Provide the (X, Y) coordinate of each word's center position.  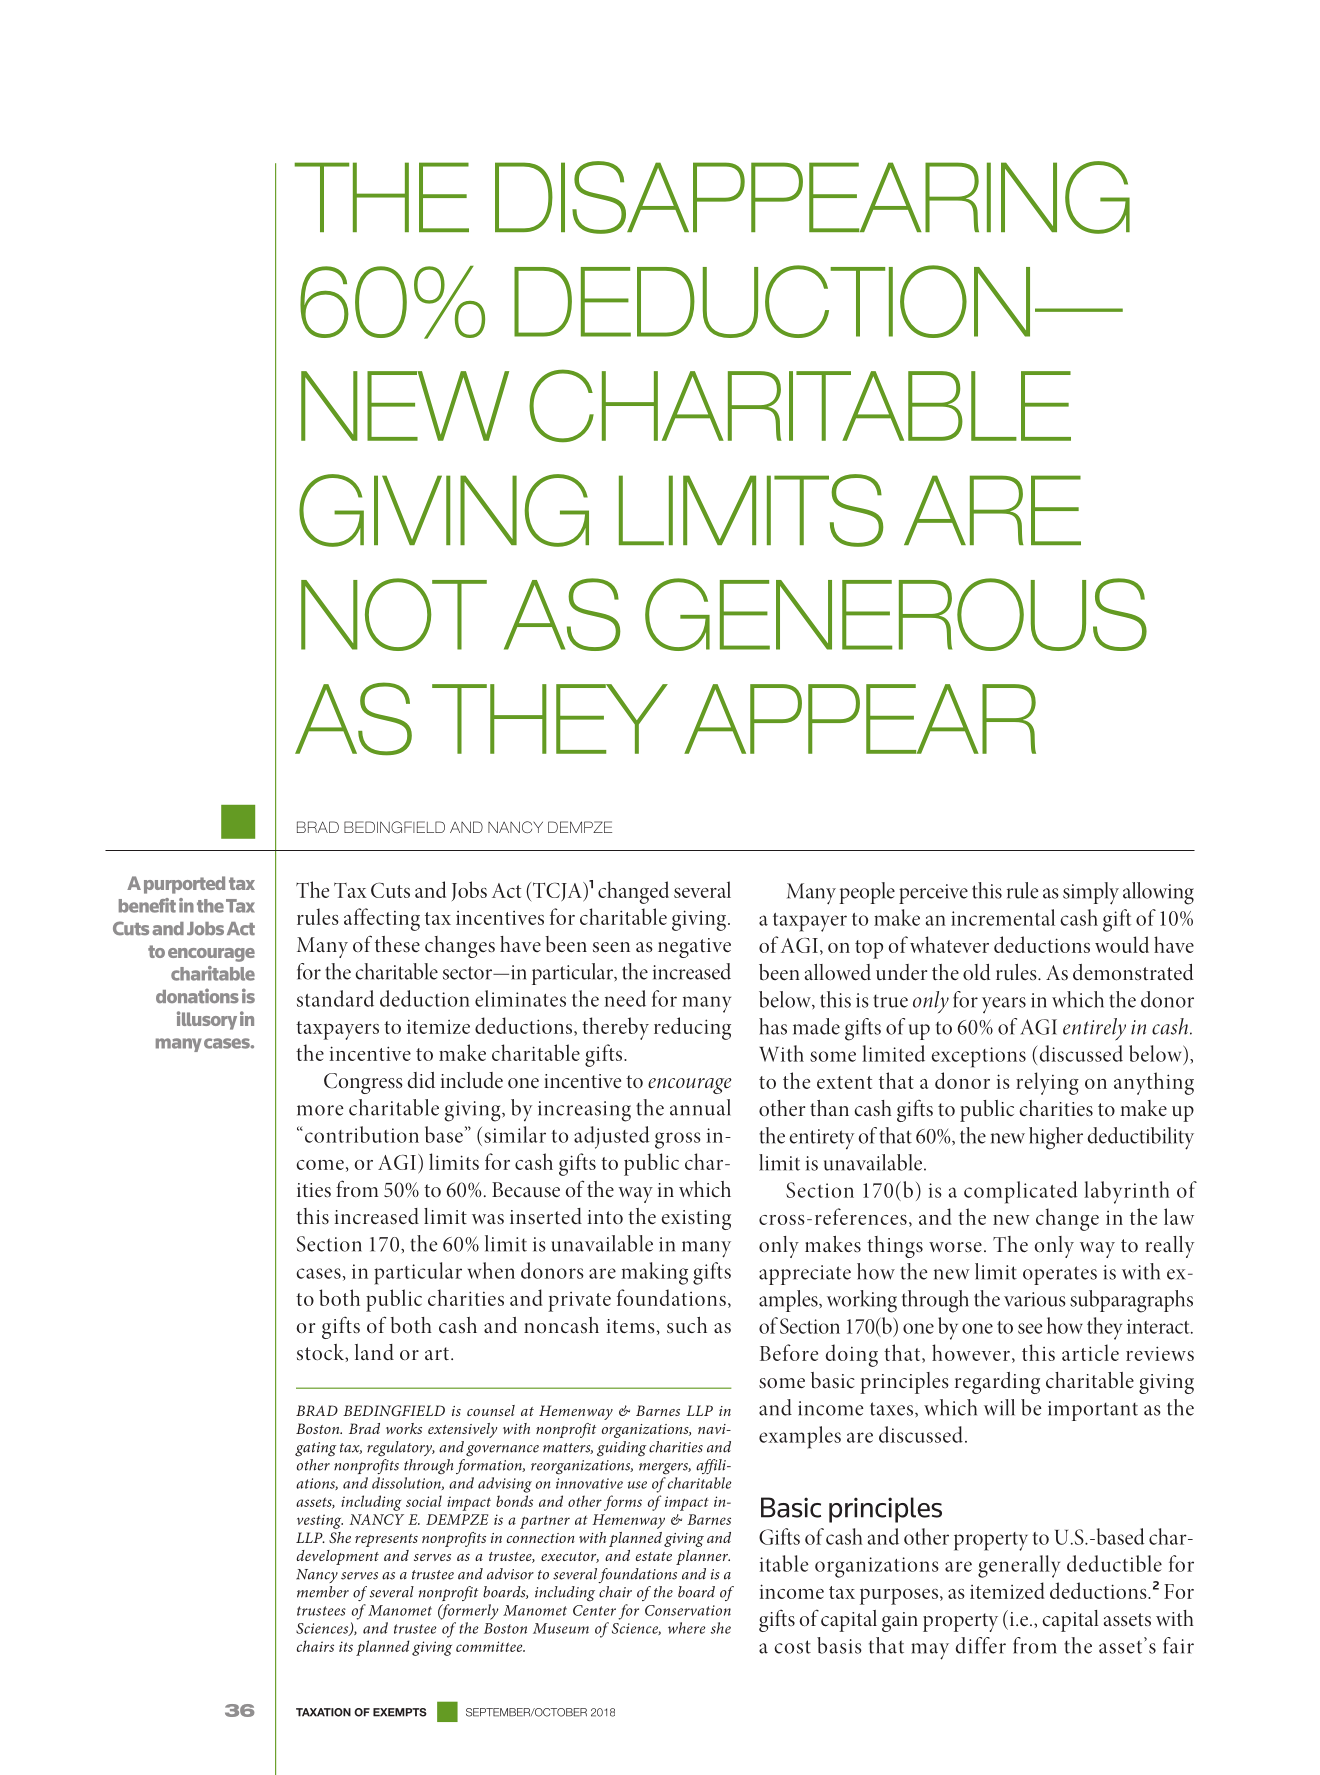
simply (1091, 893)
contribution (360, 1134)
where (687, 1628)
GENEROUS (896, 614)
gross (678, 1140)
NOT (394, 614)
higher (1056, 1138)
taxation (323, 1712)
